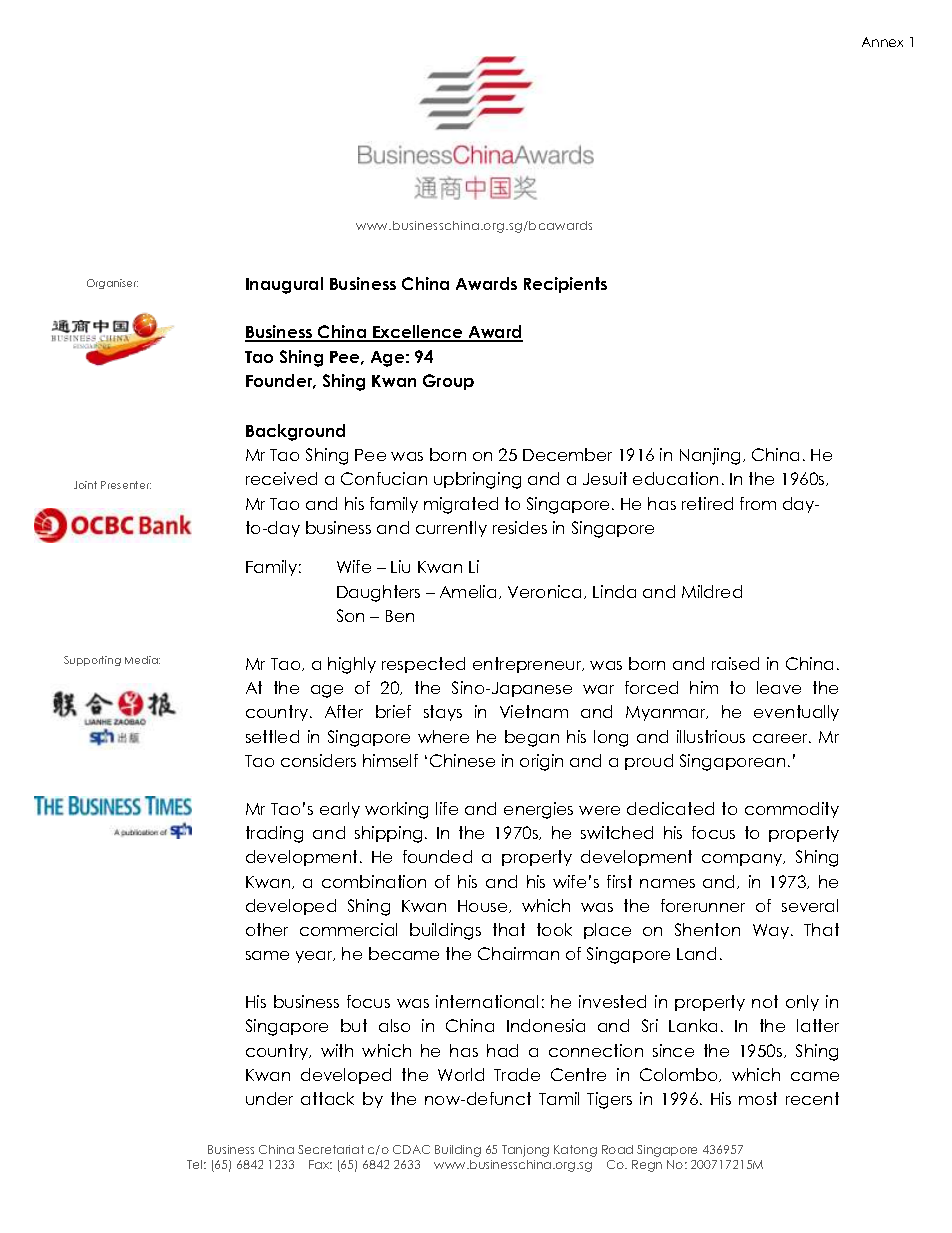  What do you see at coordinates (882, 42) in the document?
I see `Annex` at bounding box center [882, 42].
